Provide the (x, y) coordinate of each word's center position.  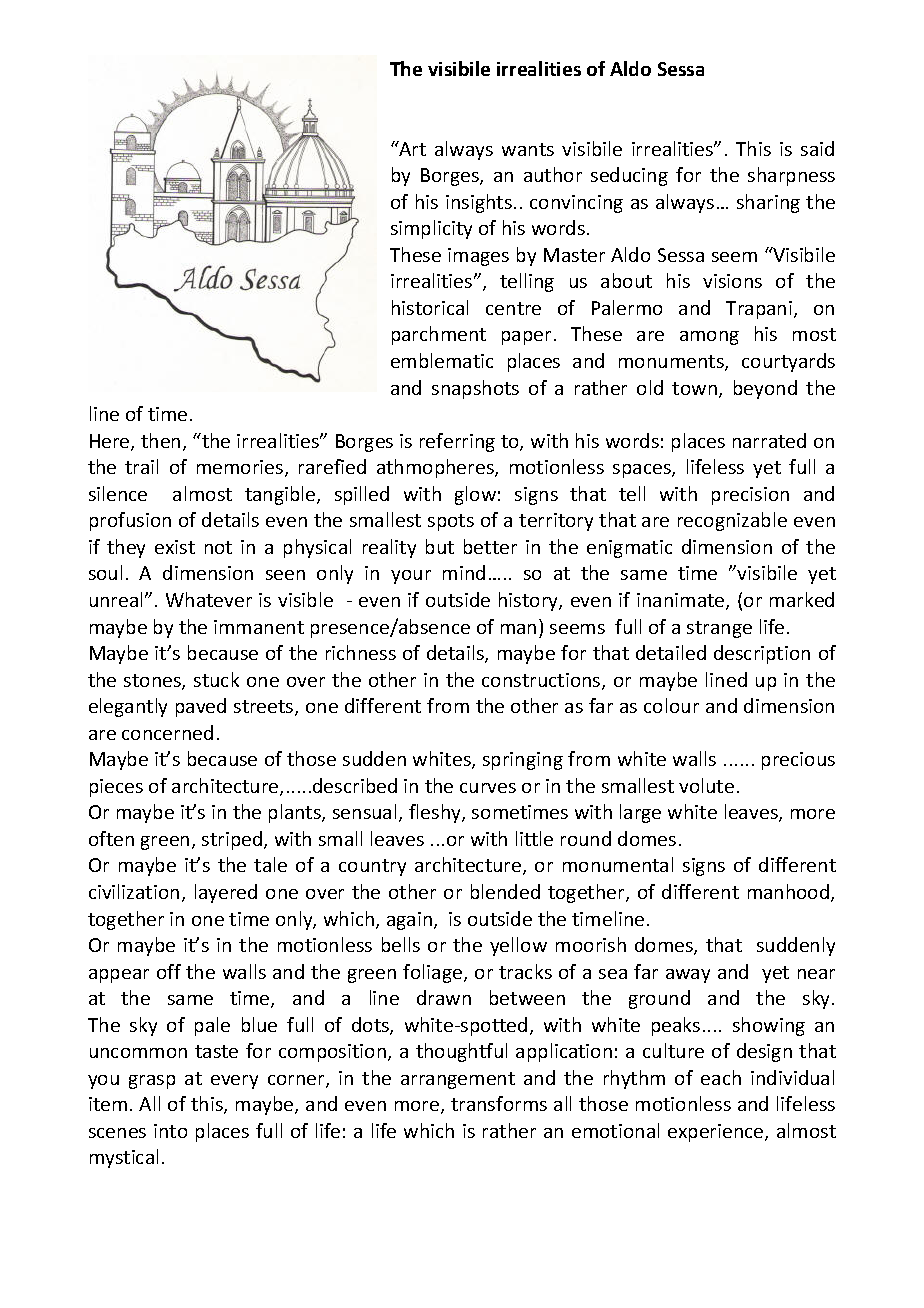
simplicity (431, 229)
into (170, 1131)
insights (479, 203)
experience (717, 1133)
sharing (768, 203)
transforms (499, 1103)
